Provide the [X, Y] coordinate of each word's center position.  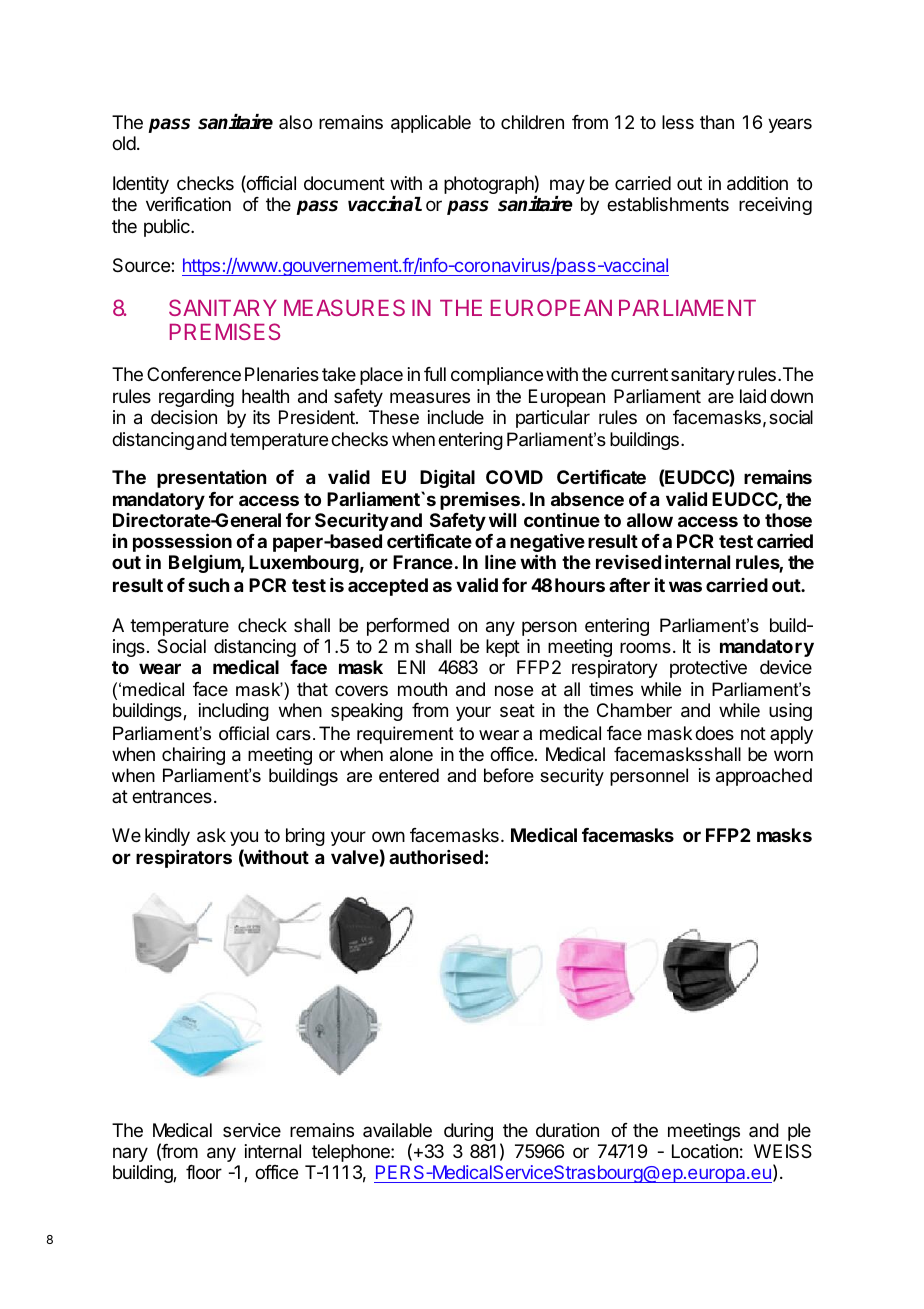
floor [204, 1172]
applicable [431, 124]
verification [188, 204]
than [717, 122]
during [468, 1132]
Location [705, 1151]
